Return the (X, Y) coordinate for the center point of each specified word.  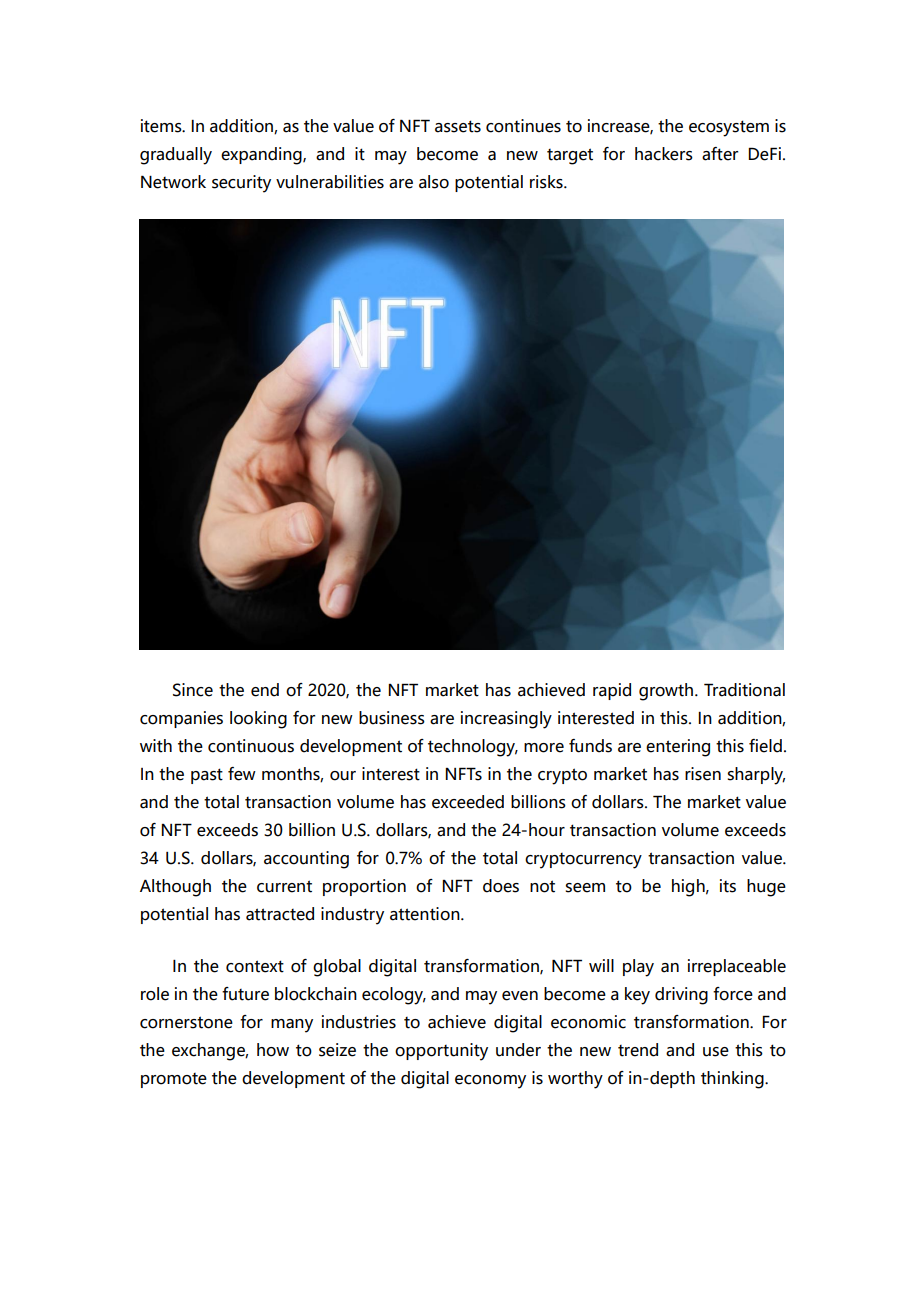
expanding (262, 156)
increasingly (506, 720)
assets (458, 126)
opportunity (441, 1052)
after (720, 154)
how (273, 1050)
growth (667, 692)
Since (193, 690)
